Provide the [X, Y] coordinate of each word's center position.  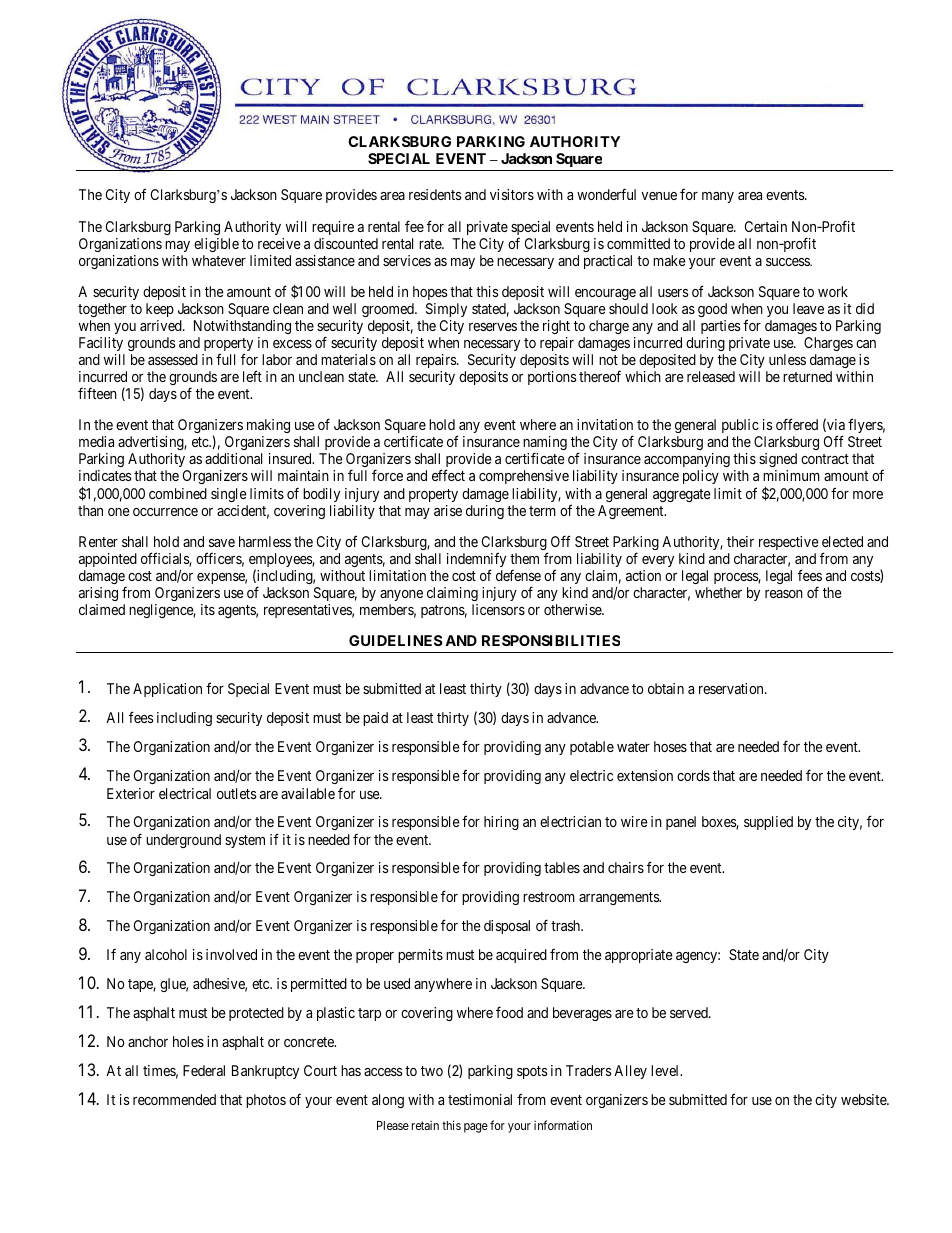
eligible [216, 245]
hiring [501, 823]
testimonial [480, 1099]
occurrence [165, 512]
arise [448, 510]
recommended [174, 1099]
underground [183, 841]
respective [789, 543]
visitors [512, 194]
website [864, 1099]
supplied [768, 823]
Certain [766, 226]
